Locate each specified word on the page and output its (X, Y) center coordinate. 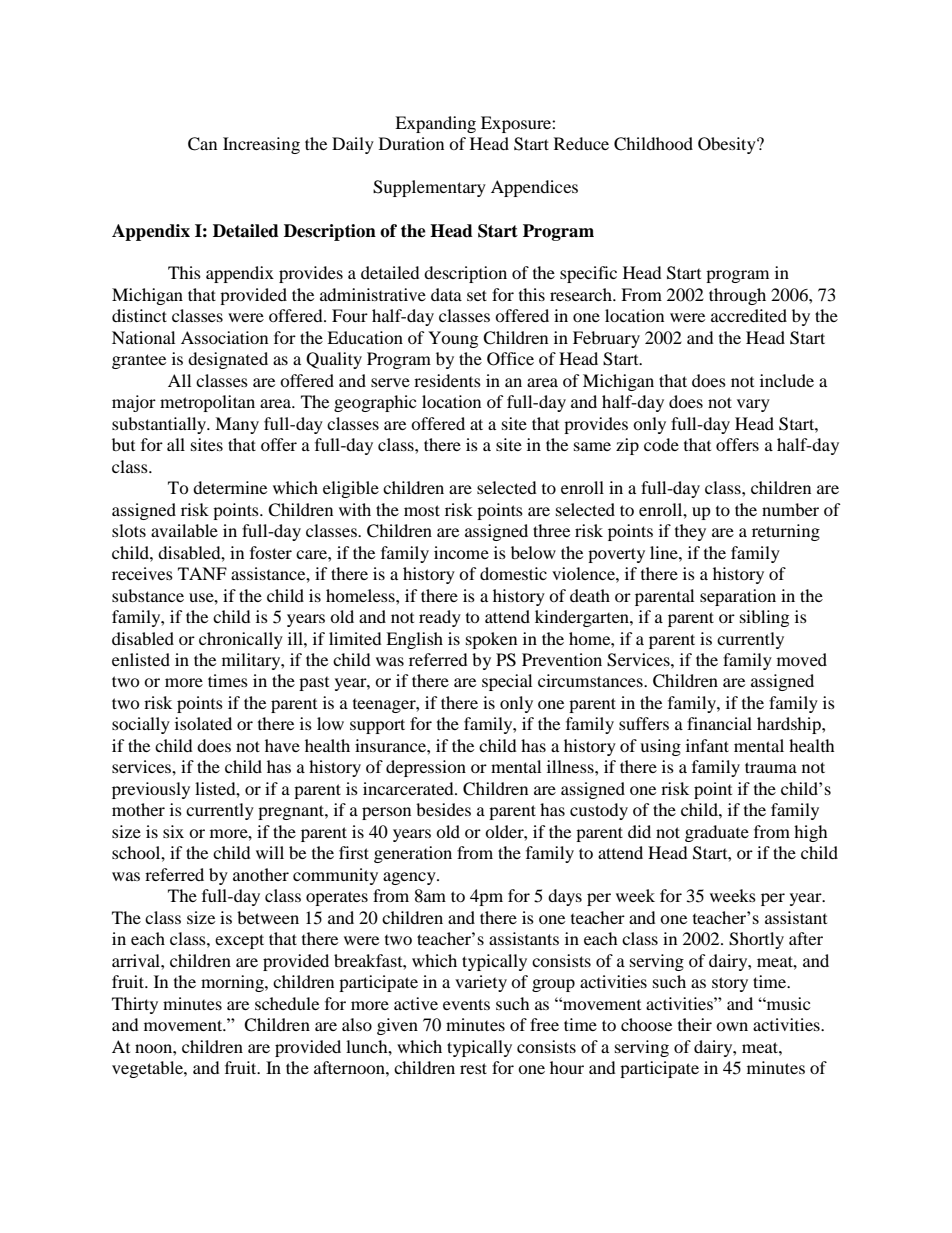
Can (202, 144)
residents (447, 380)
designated (228, 360)
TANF (202, 573)
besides (443, 809)
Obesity (728, 145)
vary (753, 405)
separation (738, 597)
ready (440, 618)
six (173, 831)
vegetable (148, 1069)
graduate (717, 833)
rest (473, 1068)
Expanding (435, 124)
